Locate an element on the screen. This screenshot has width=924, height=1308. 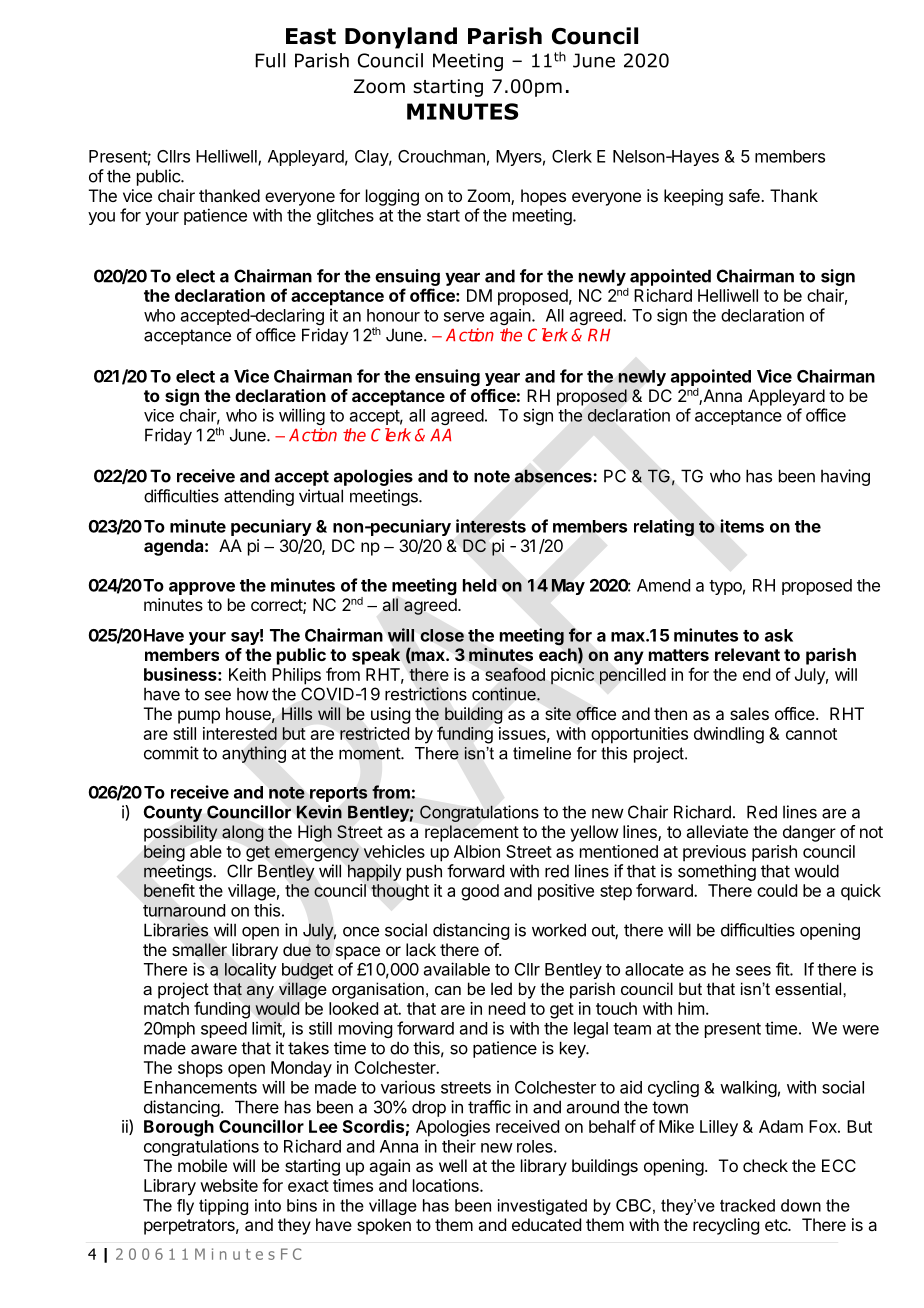
serve is located at coordinates (464, 317).
